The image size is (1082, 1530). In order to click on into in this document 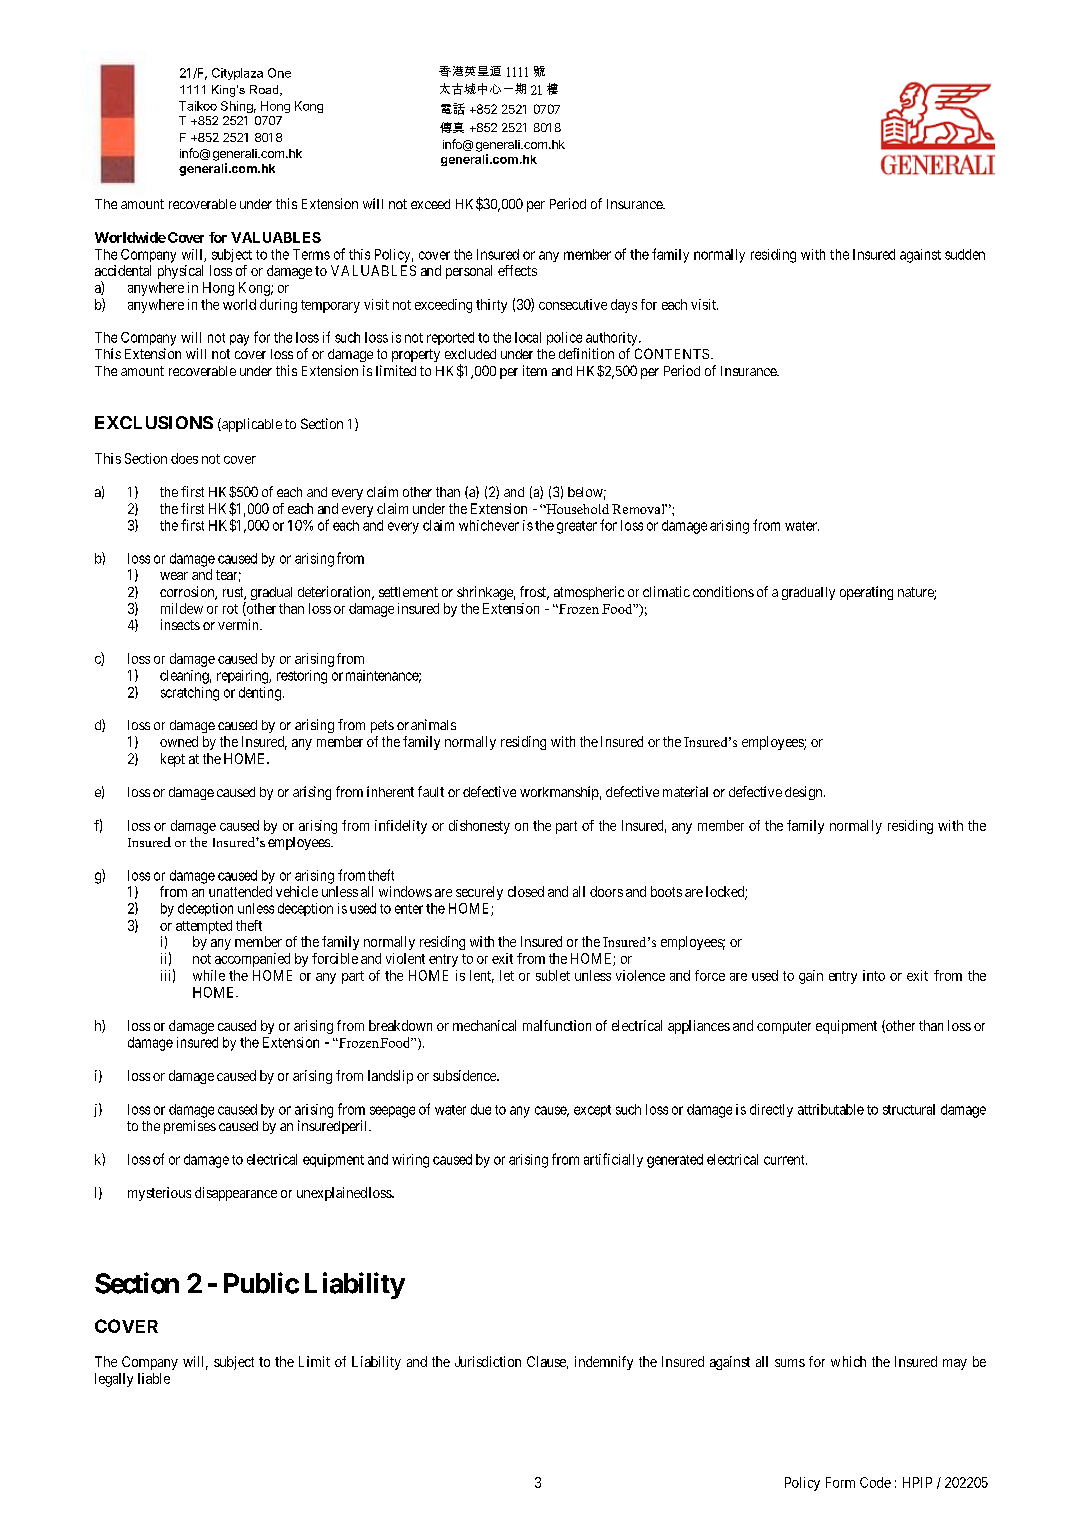, I will do `click(874, 975)`.
